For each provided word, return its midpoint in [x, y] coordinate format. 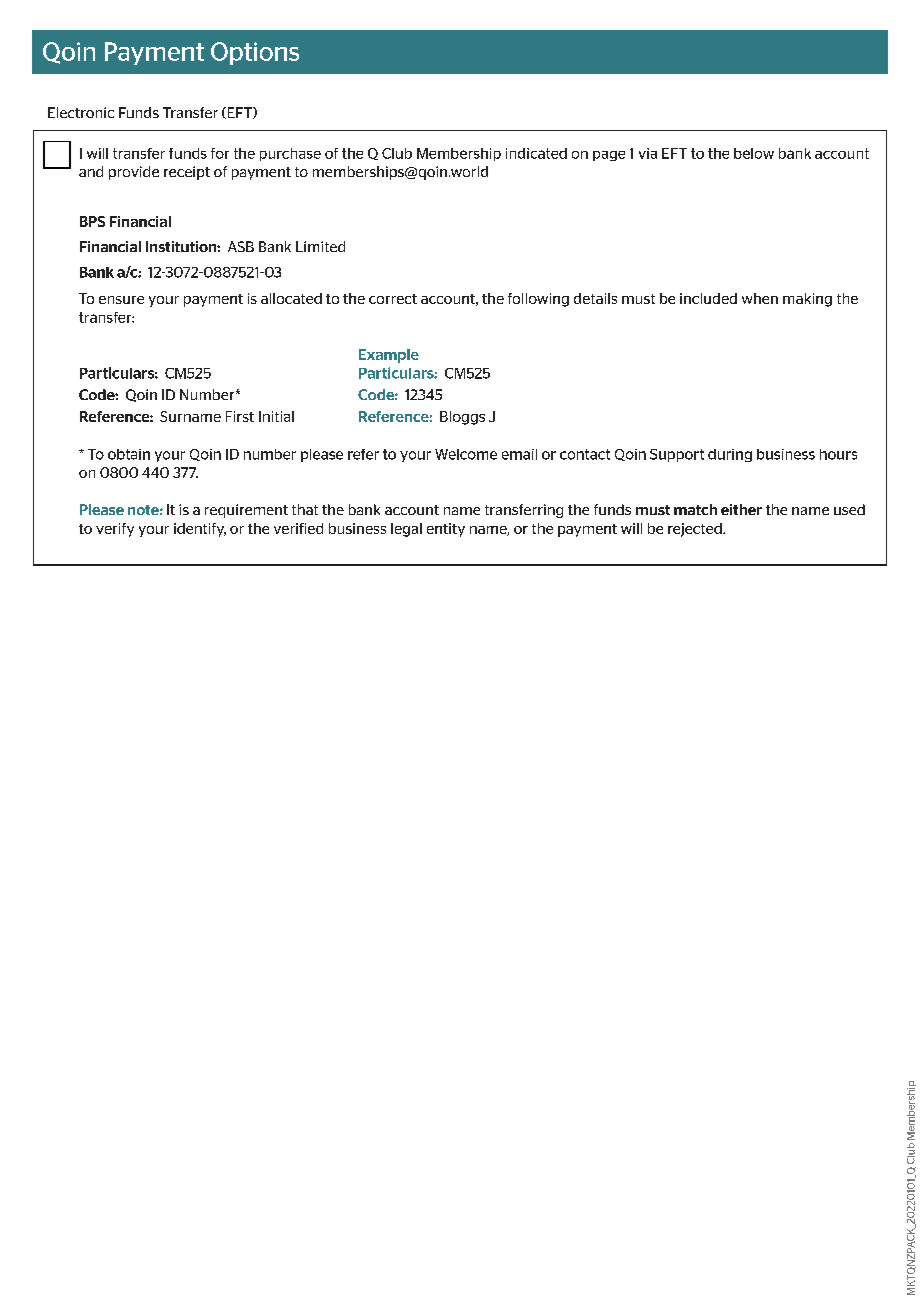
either [741, 509]
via [648, 153]
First [240, 416]
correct [393, 299]
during [730, 455]
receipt [187, 173]
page [609, 156]
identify [200, 530]
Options [255, 53]
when [760, 298]
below [754, 153]
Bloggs [462, 418]
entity [446, 530]
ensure [121, 300]
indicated [536, 153]
